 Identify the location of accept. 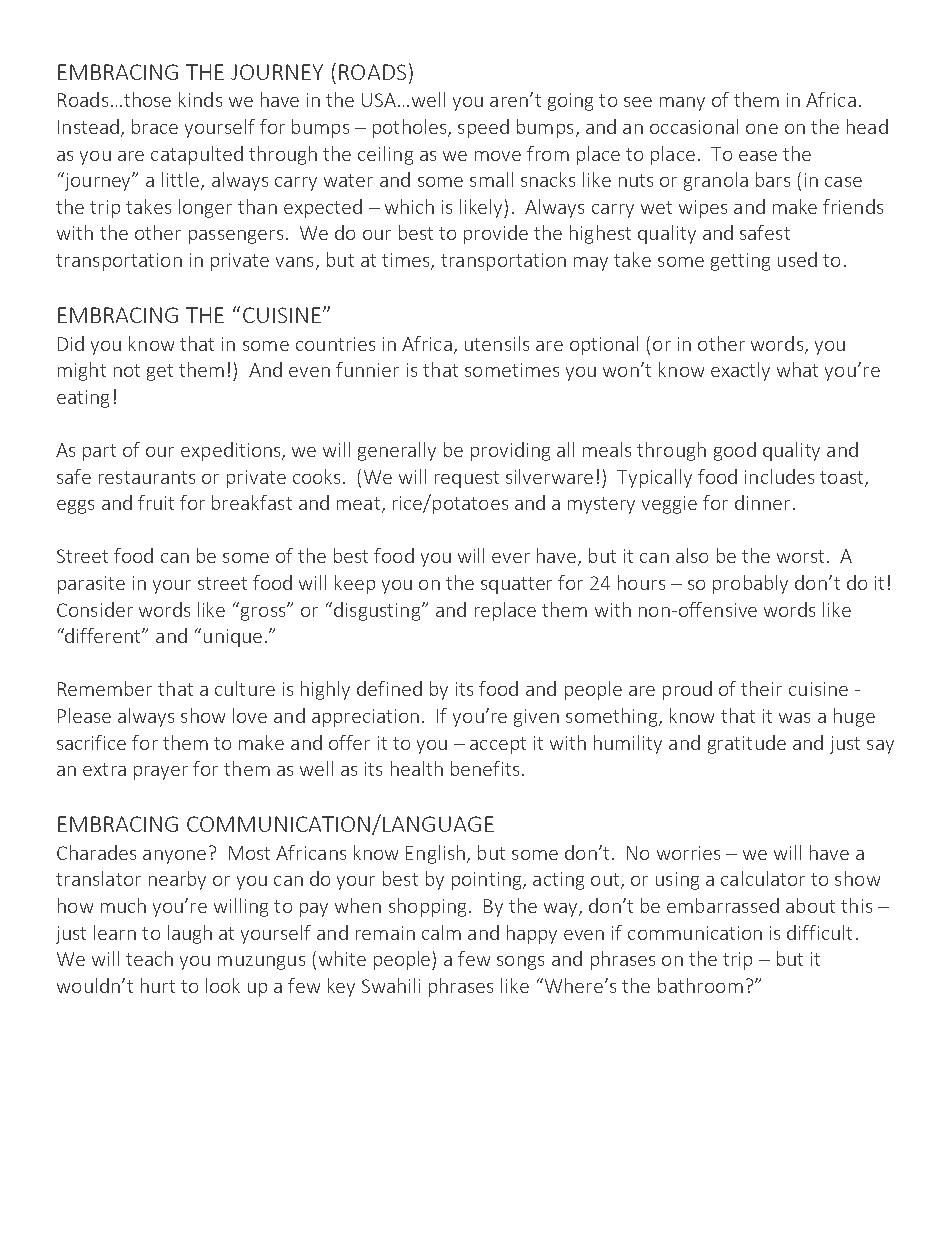
(498, 745).
